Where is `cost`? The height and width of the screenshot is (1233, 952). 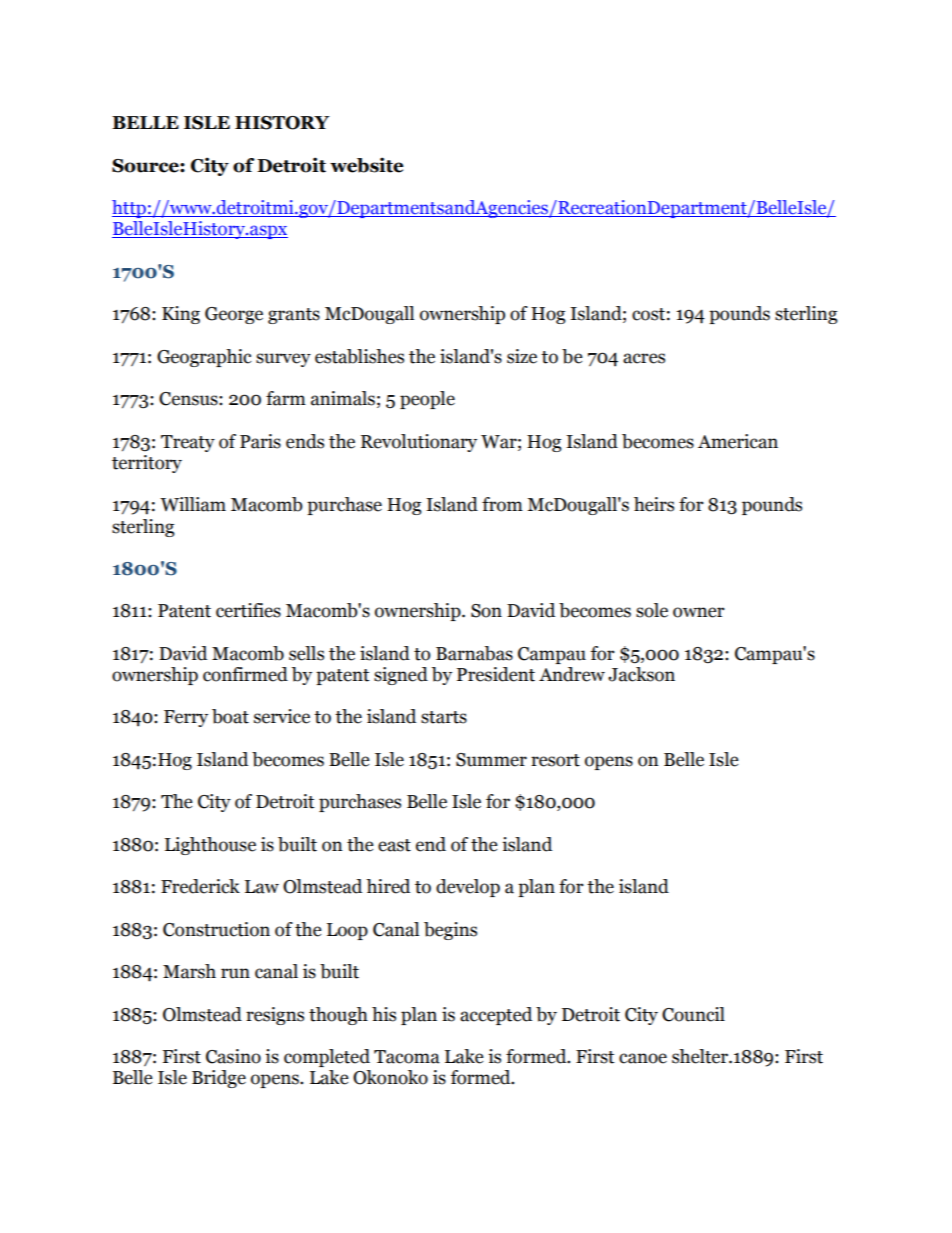
cost is located at coordinates (648, 314).
